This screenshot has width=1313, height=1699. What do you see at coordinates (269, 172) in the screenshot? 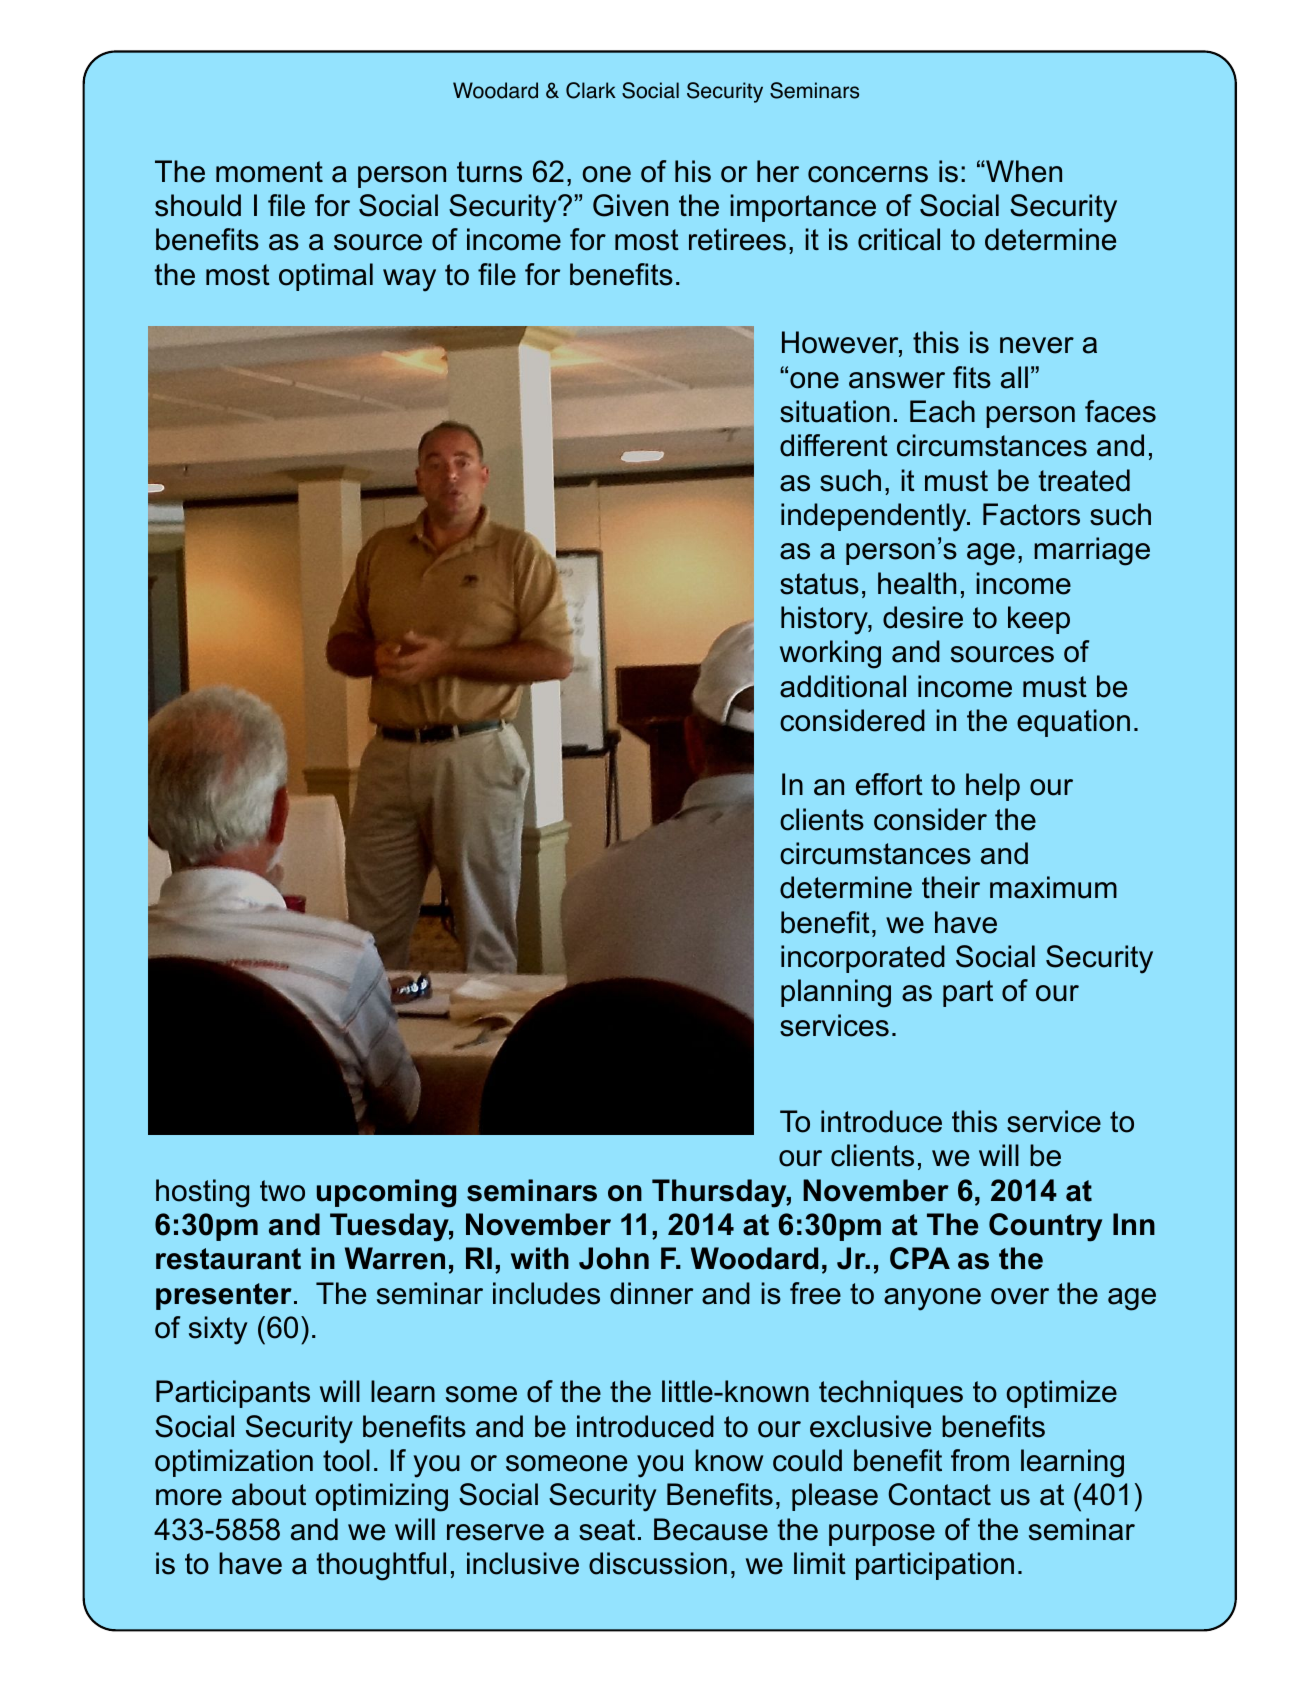
I see `moment` at bounding box center [269, 172].
